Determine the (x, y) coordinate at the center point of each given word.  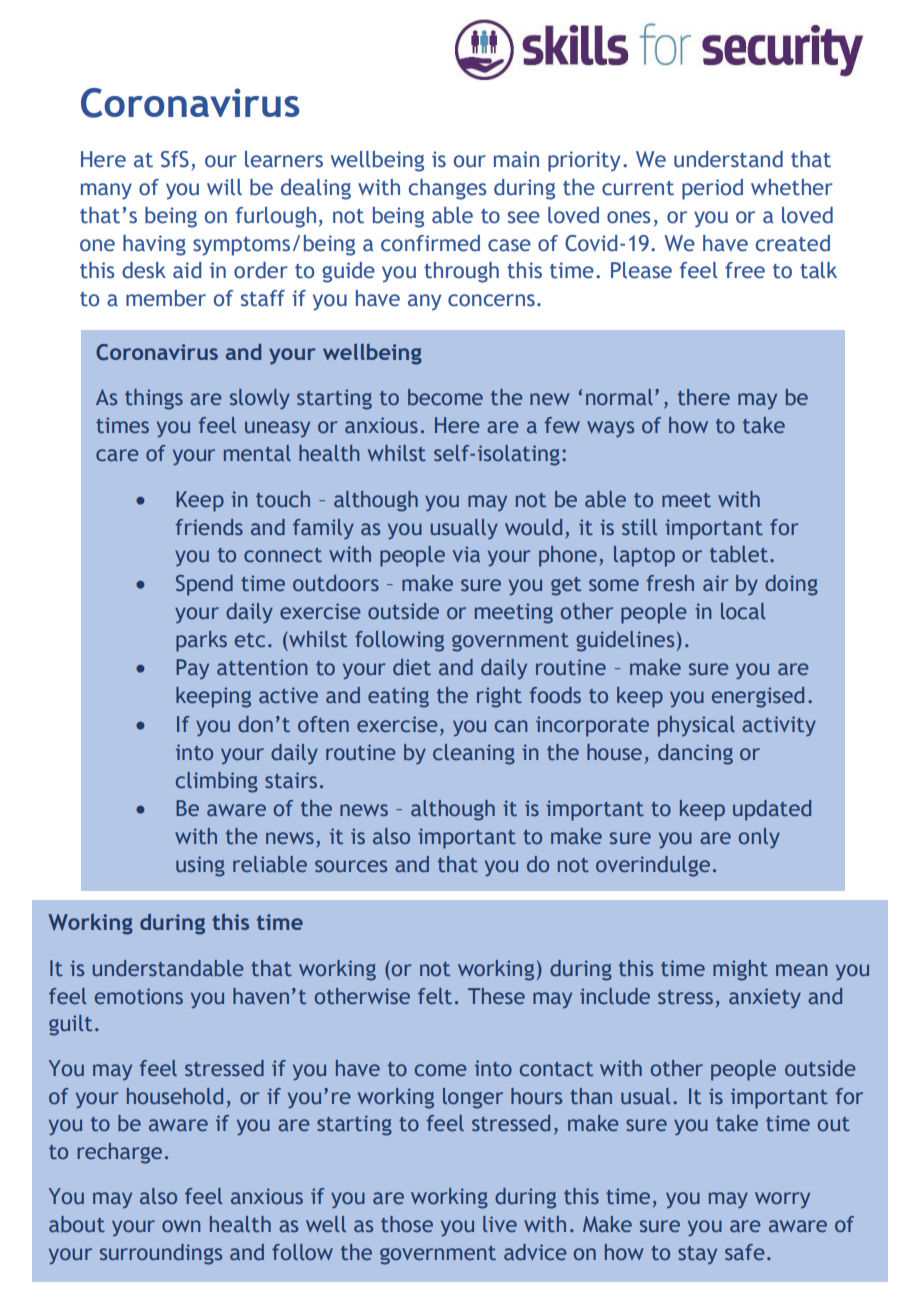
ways (610, 429)
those (407, 1224)
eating (398, 697)
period (712, 189)
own (181, 1226)
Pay (192, 669)
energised (758, 697)
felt (435, 996)
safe (745, 1252)
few (562, 425)
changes (448, 189)
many (106, 191)
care (117, 455)
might (740, 970)
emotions (139, 996)
